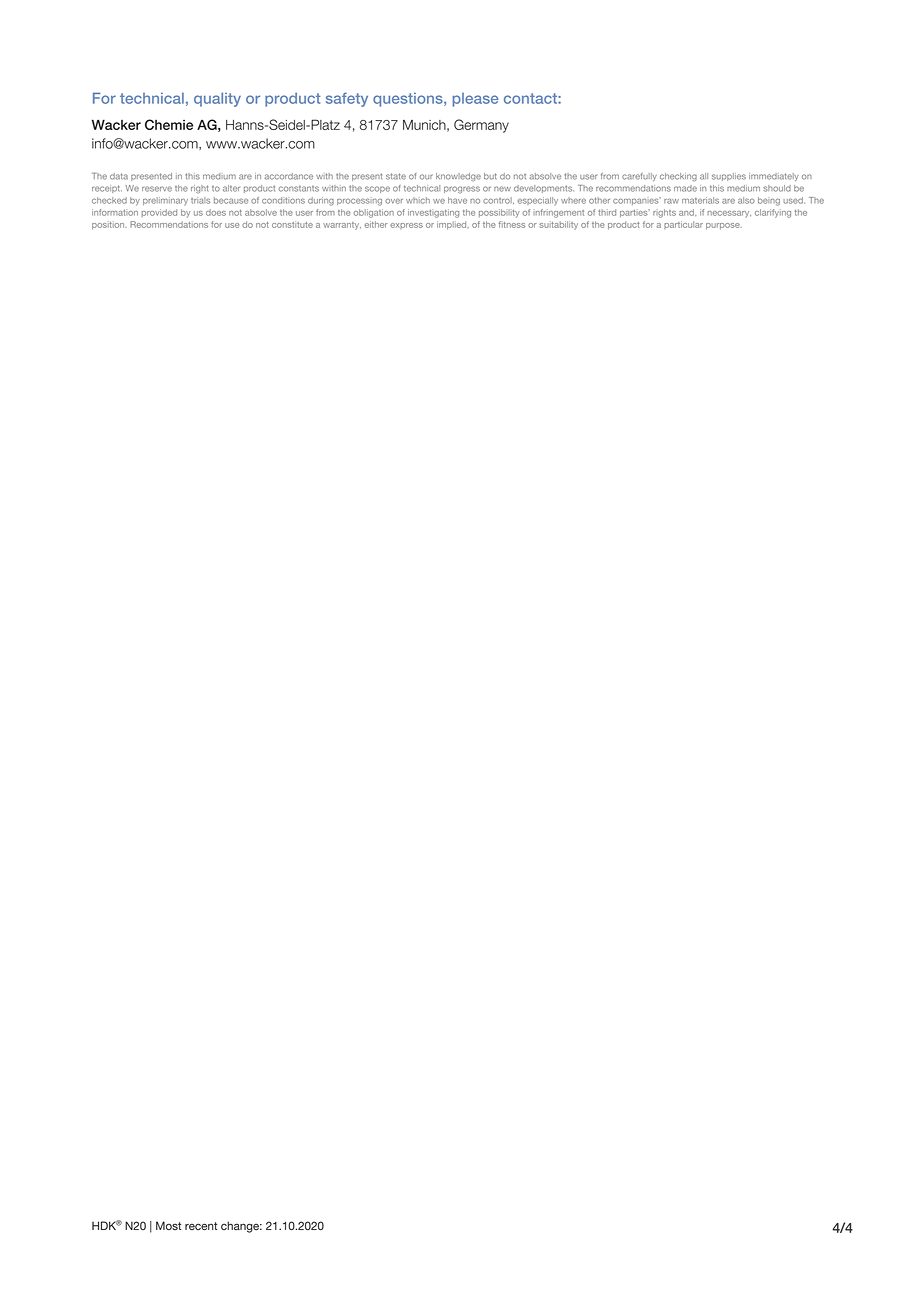 The height and width of the image is (1308, 924). What do you see at coordinates (169, 124) in the image?
I see `Chemie` at bounding box center [169, 124].
